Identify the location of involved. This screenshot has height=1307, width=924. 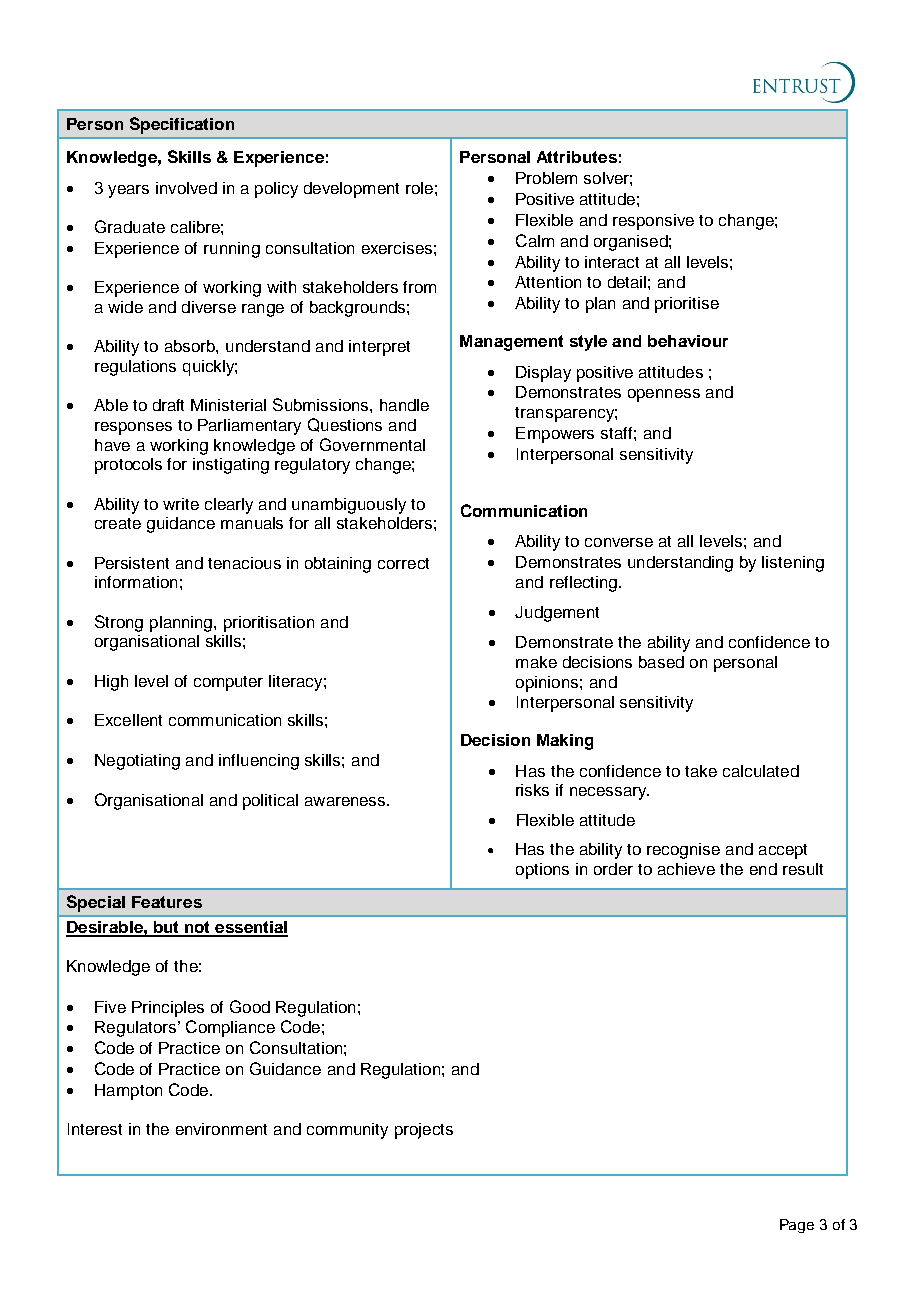
(186, 188).
